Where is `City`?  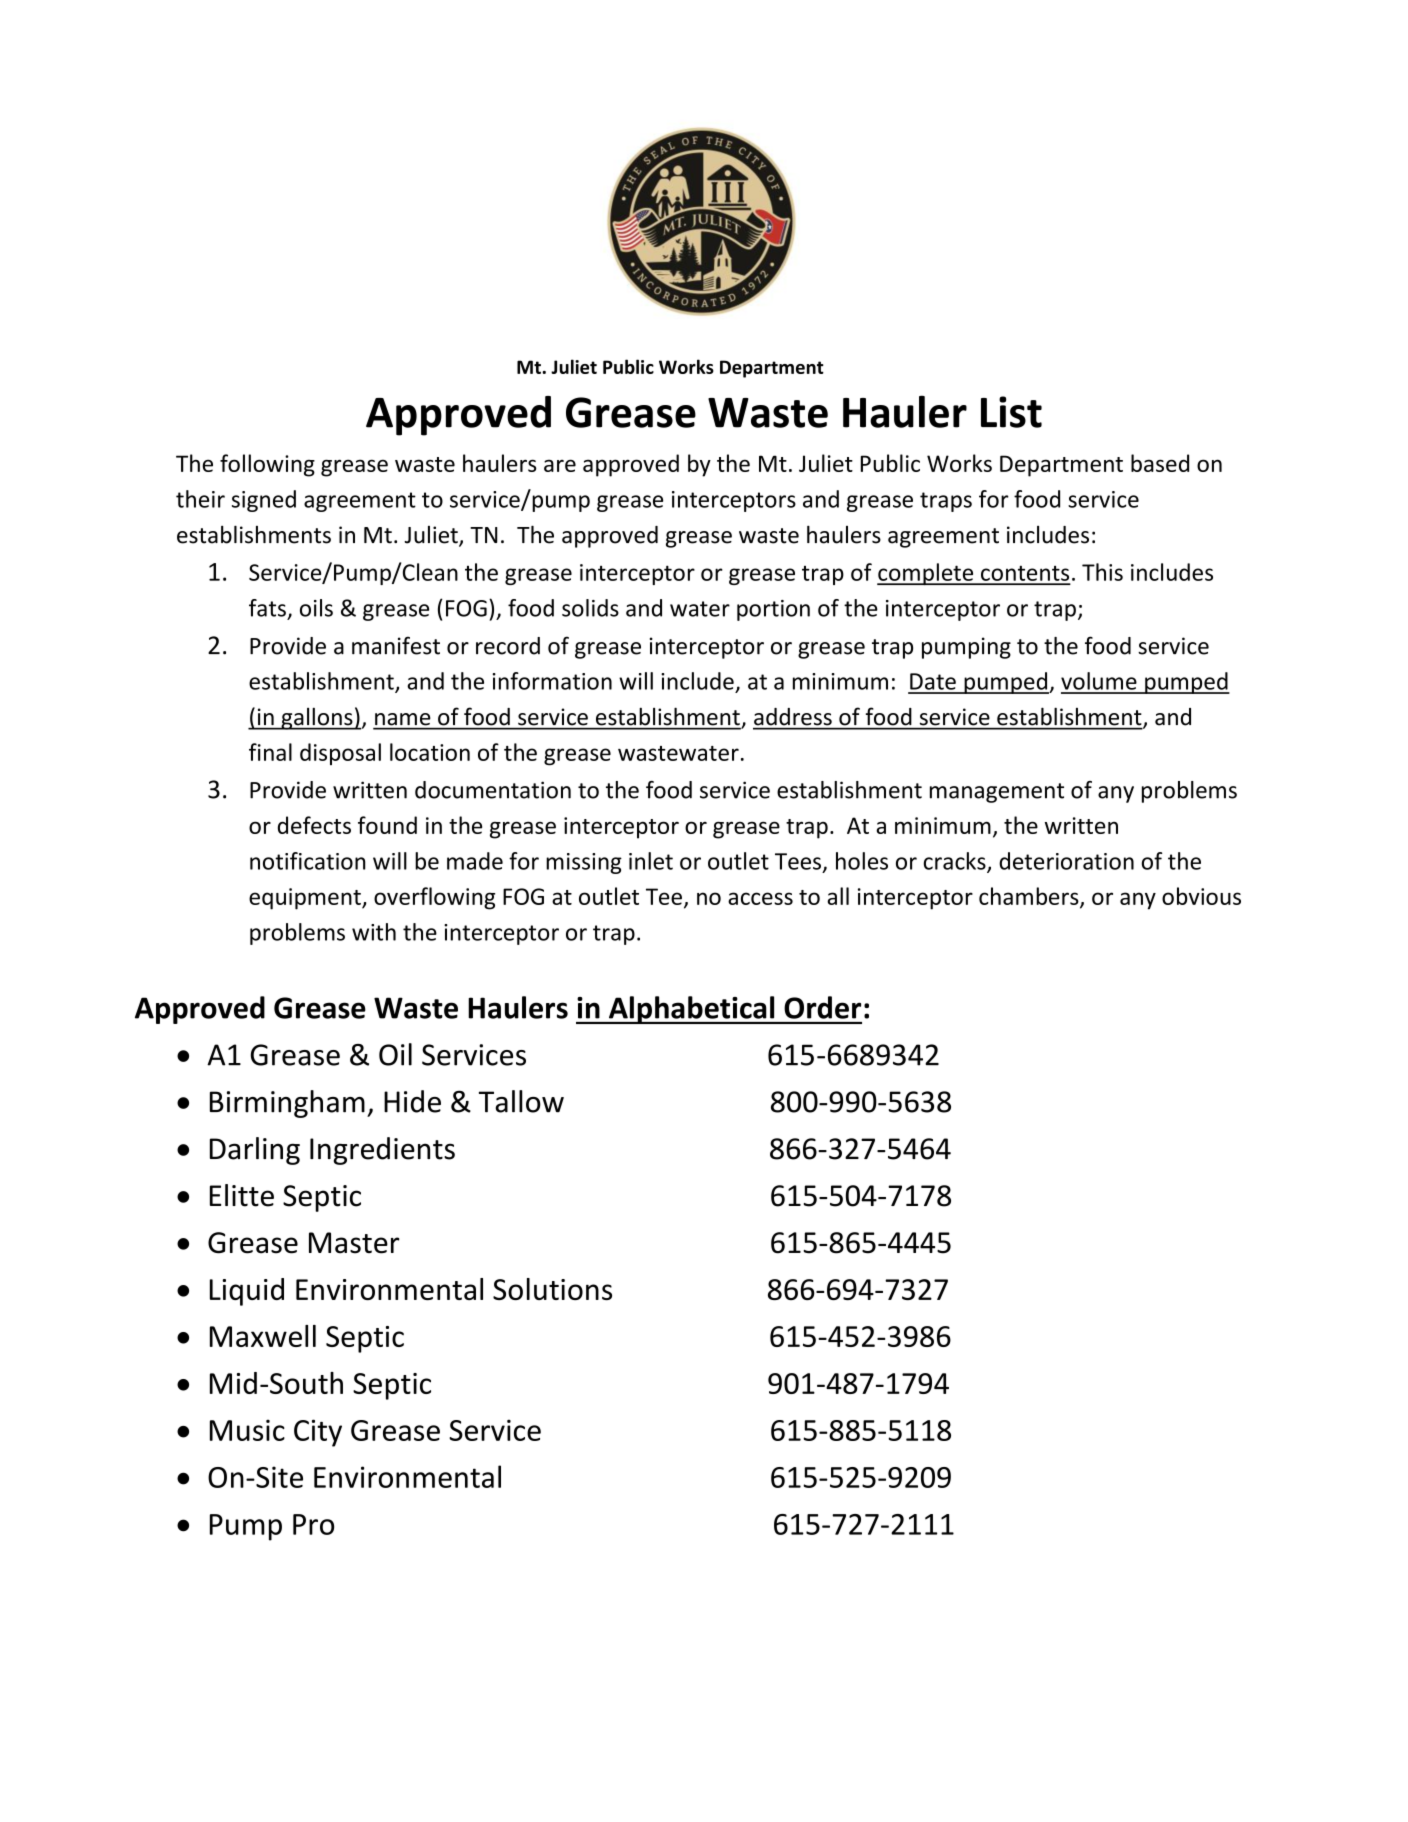
City is located at coordinates (318, 1433).
